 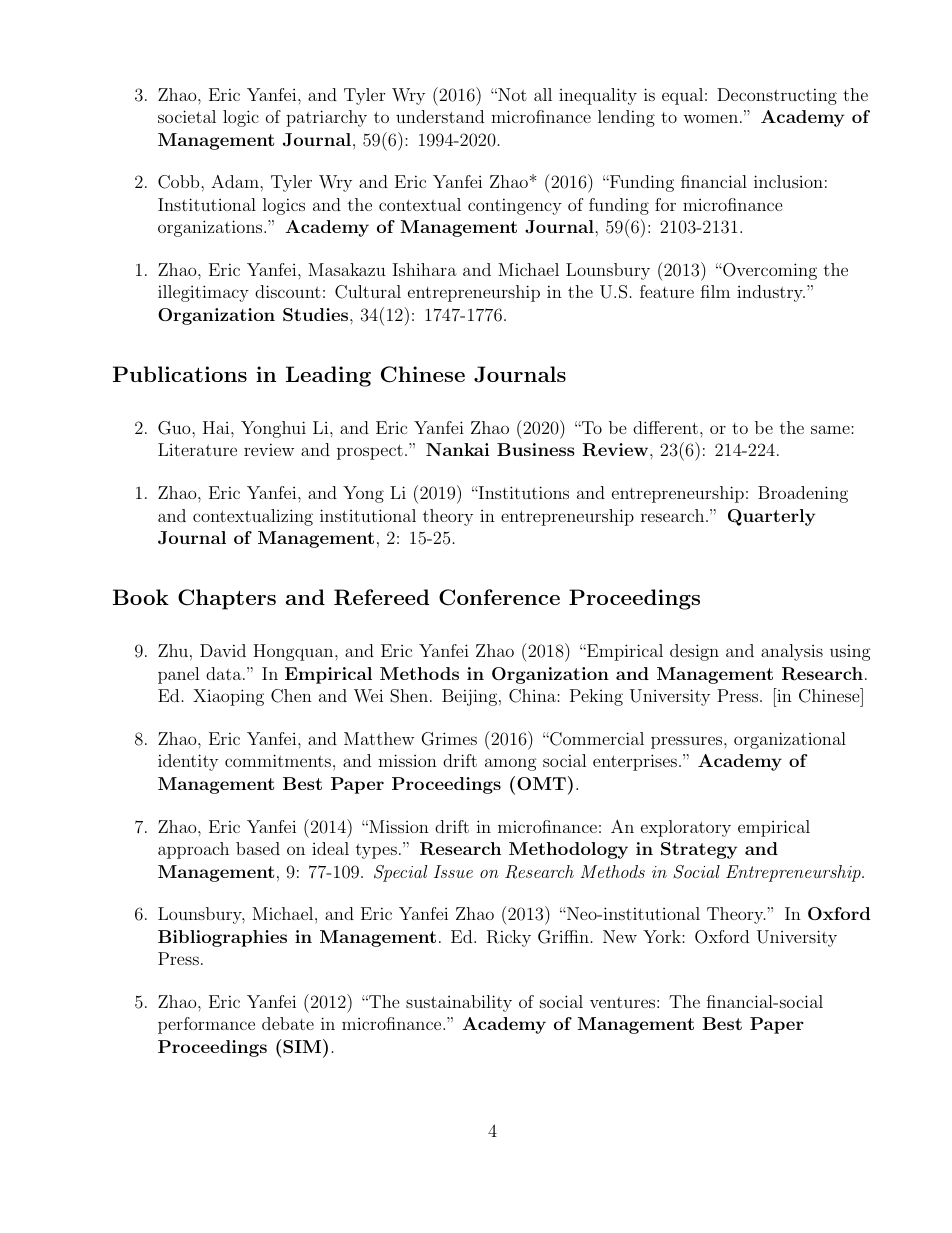 What do you see at coordinates (499, 597) in the image?
I see `Conference` at bounding box center [499, 597].
